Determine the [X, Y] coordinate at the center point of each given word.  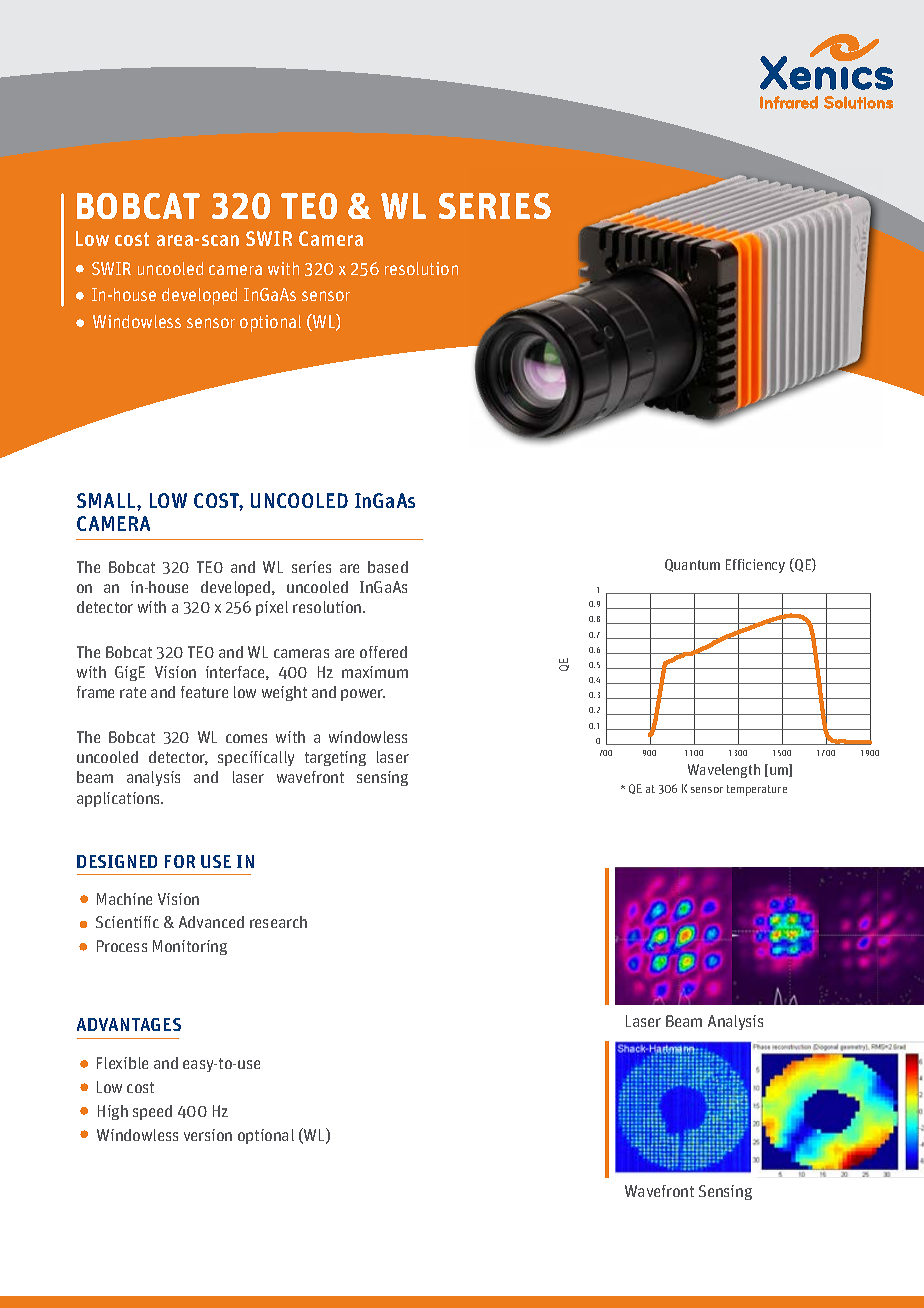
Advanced [211, 922]
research [278, 922]
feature [204, 692]
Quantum [692, 565]
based [388, 567]
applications [120, 799]
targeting [335, 758]
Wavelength [724, 771]
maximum [375, 672]
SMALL [107, 500]
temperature [757, 790]
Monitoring [190, 947]
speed [152, 1112]
